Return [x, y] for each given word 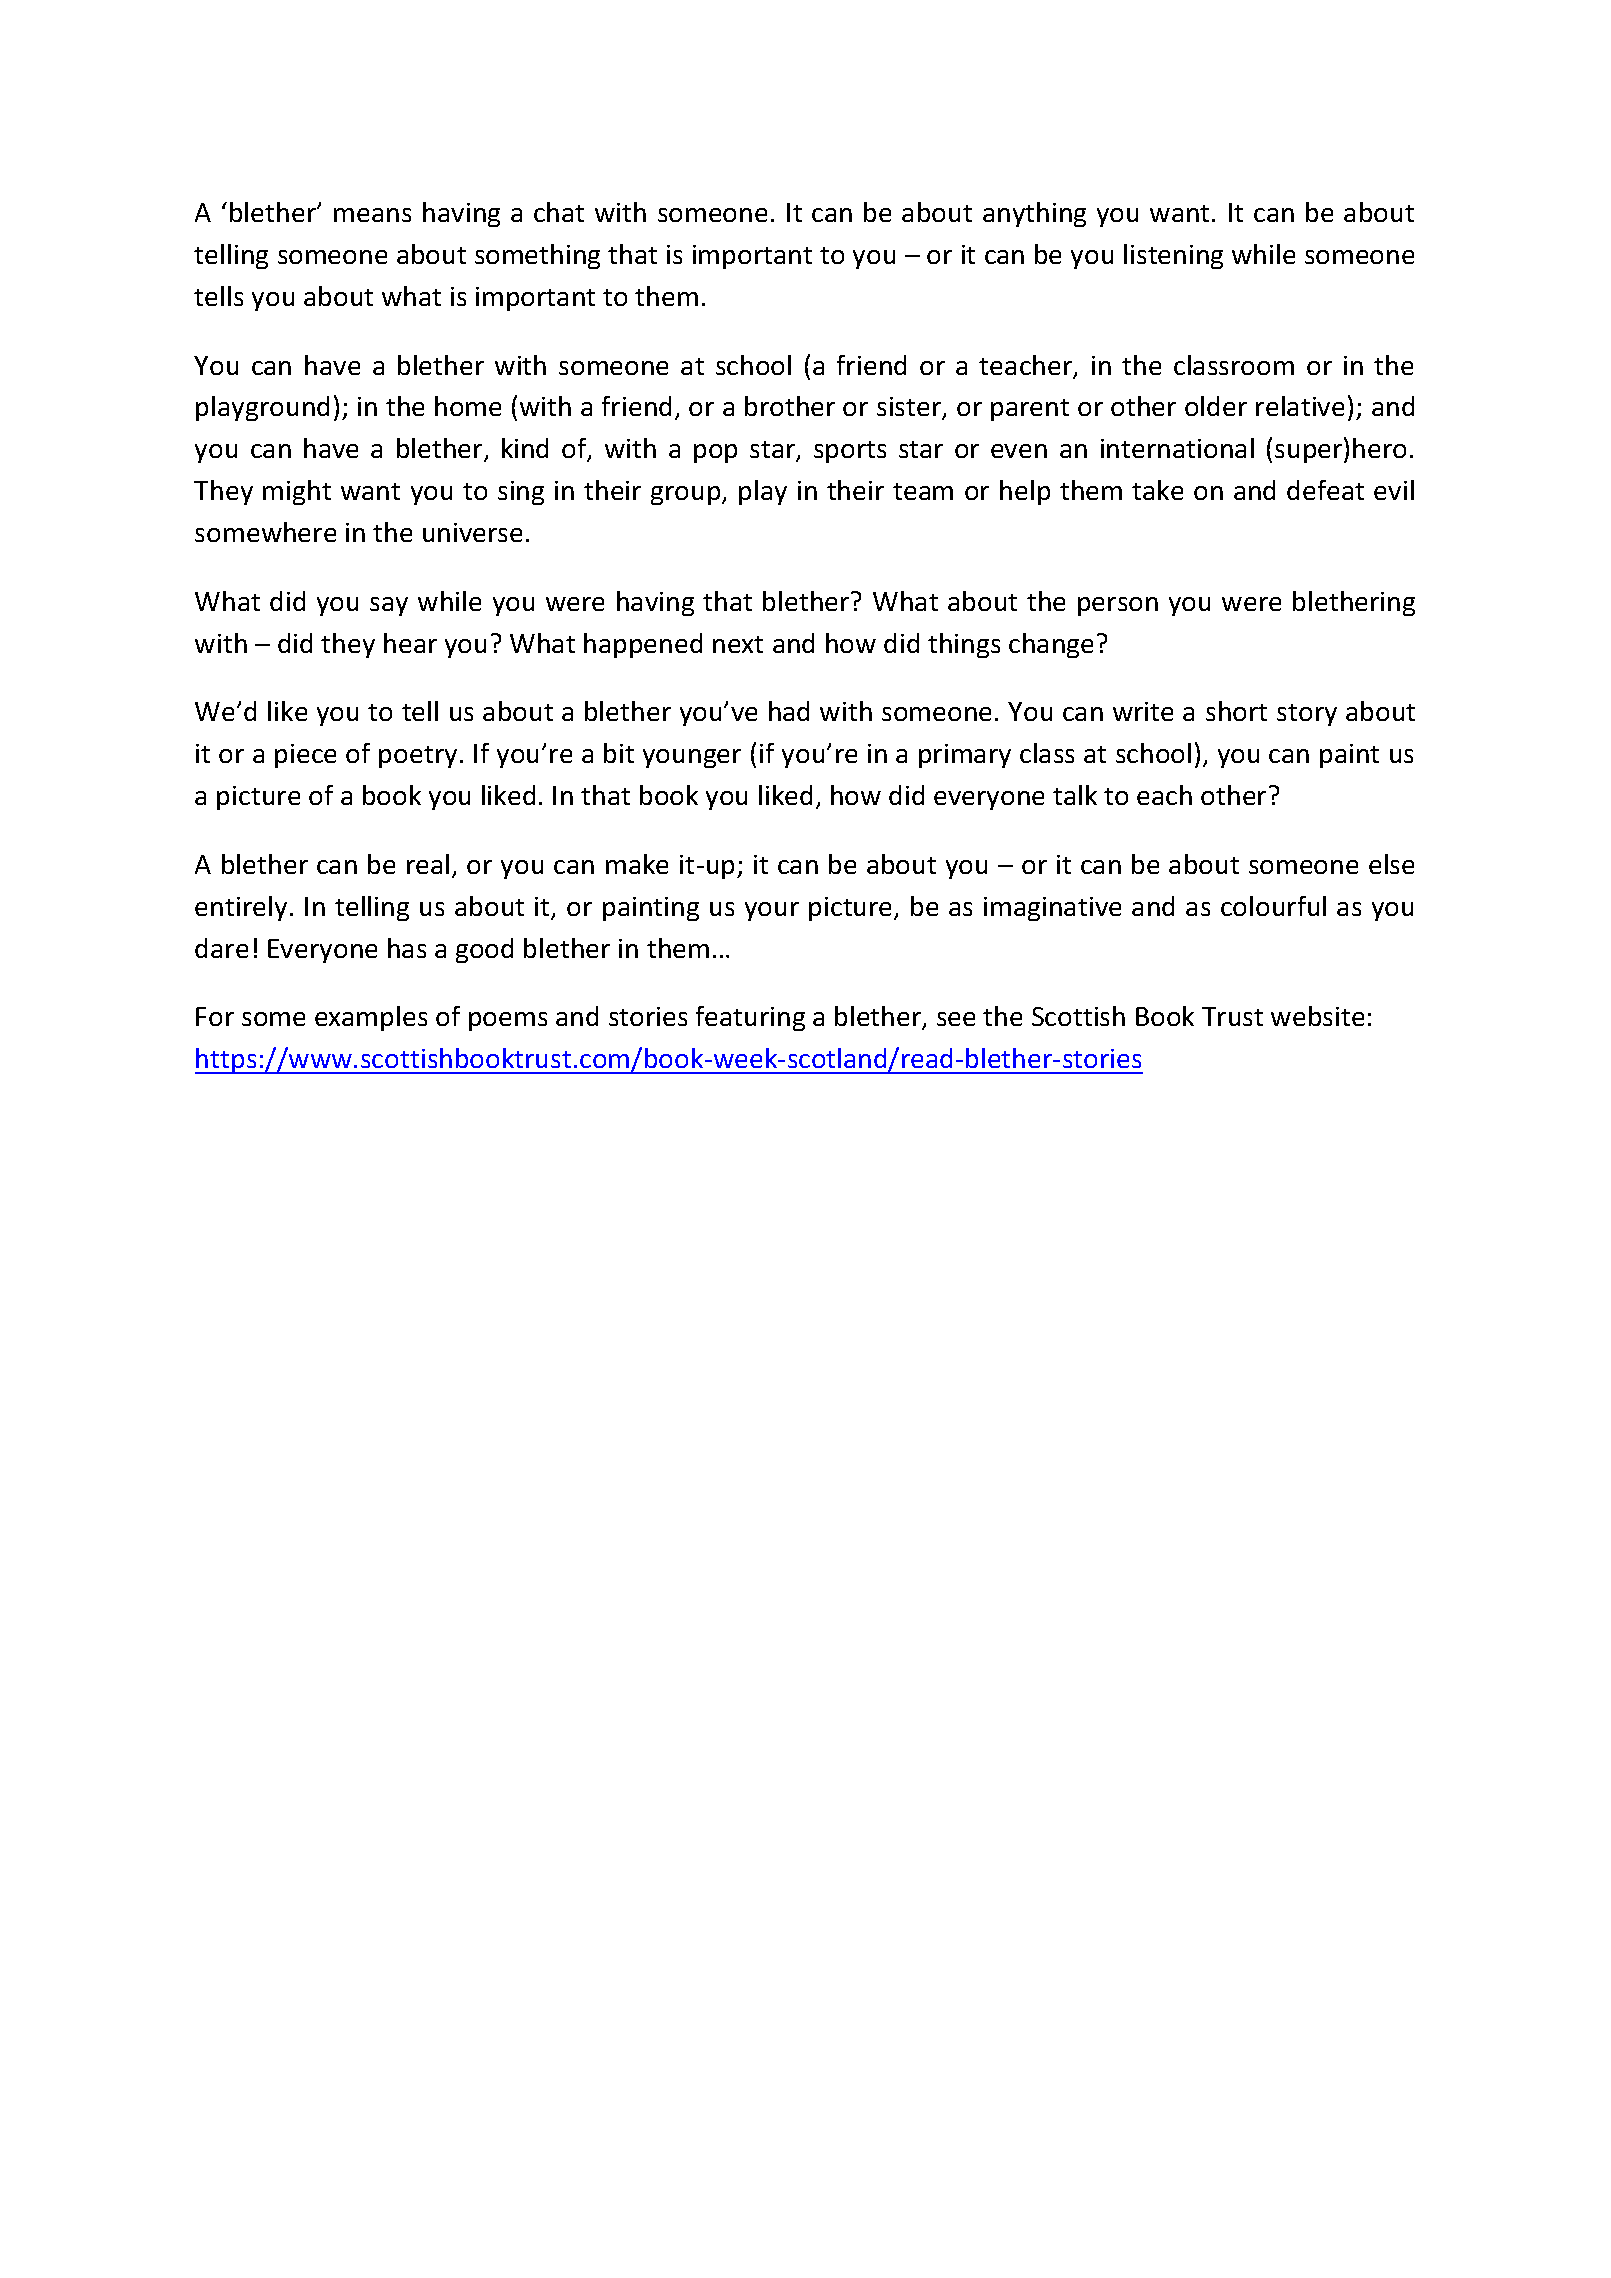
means [372, 215]
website [1317, 1016]
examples [371, 1018]
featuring [750, 1018]
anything [1034, 214]
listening [1173, 256]
